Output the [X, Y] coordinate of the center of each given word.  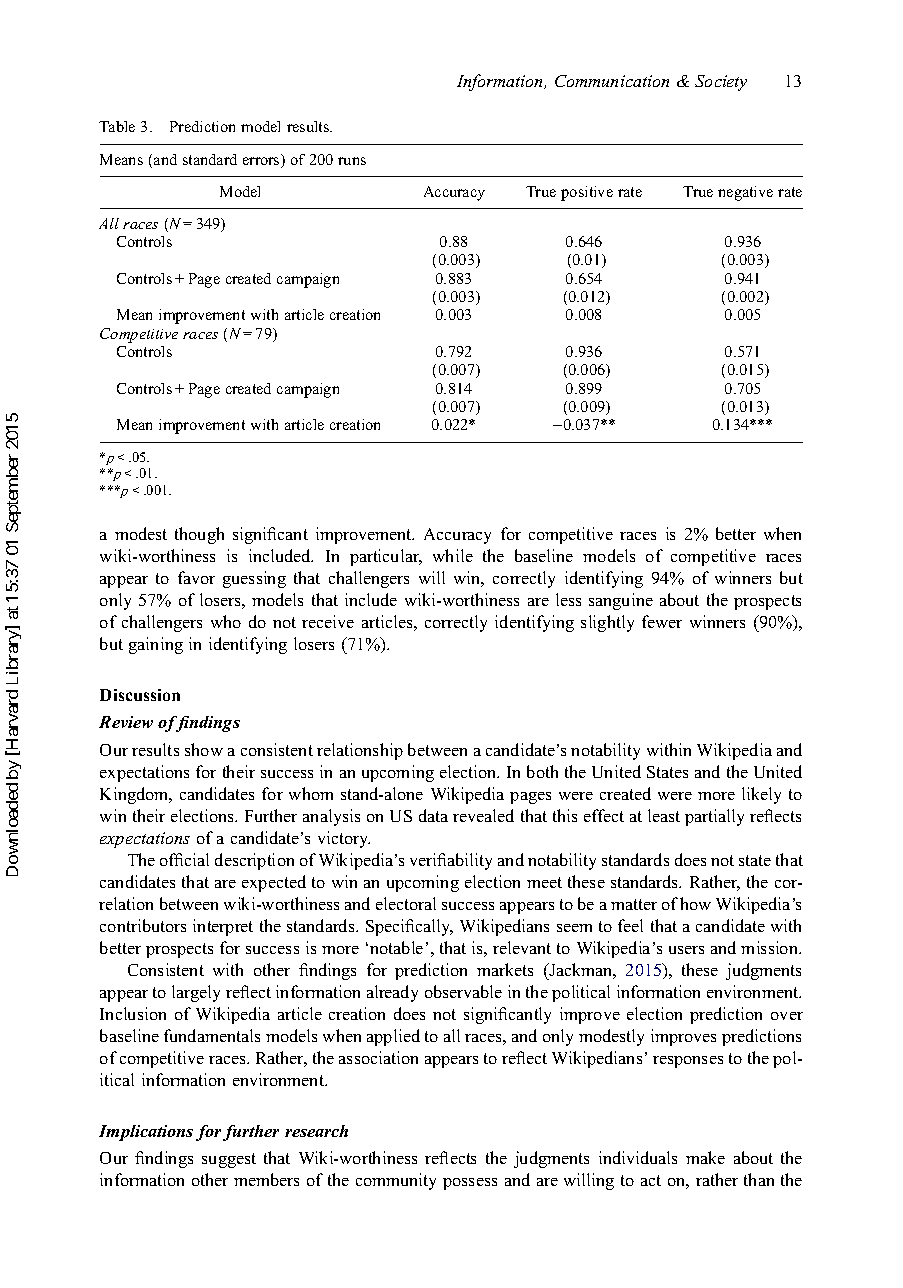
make [705, 1157]
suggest [229, 1160]
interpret [223, 927]
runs [352, 161]
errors [262, 162]
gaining [156, 645]
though [199, 535]
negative [745, 193]
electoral [406, 903]
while [453, 555]
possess [470, 1184]
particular [386, 557]
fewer [662, 621]
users [686, 950]
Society [721, 83]
